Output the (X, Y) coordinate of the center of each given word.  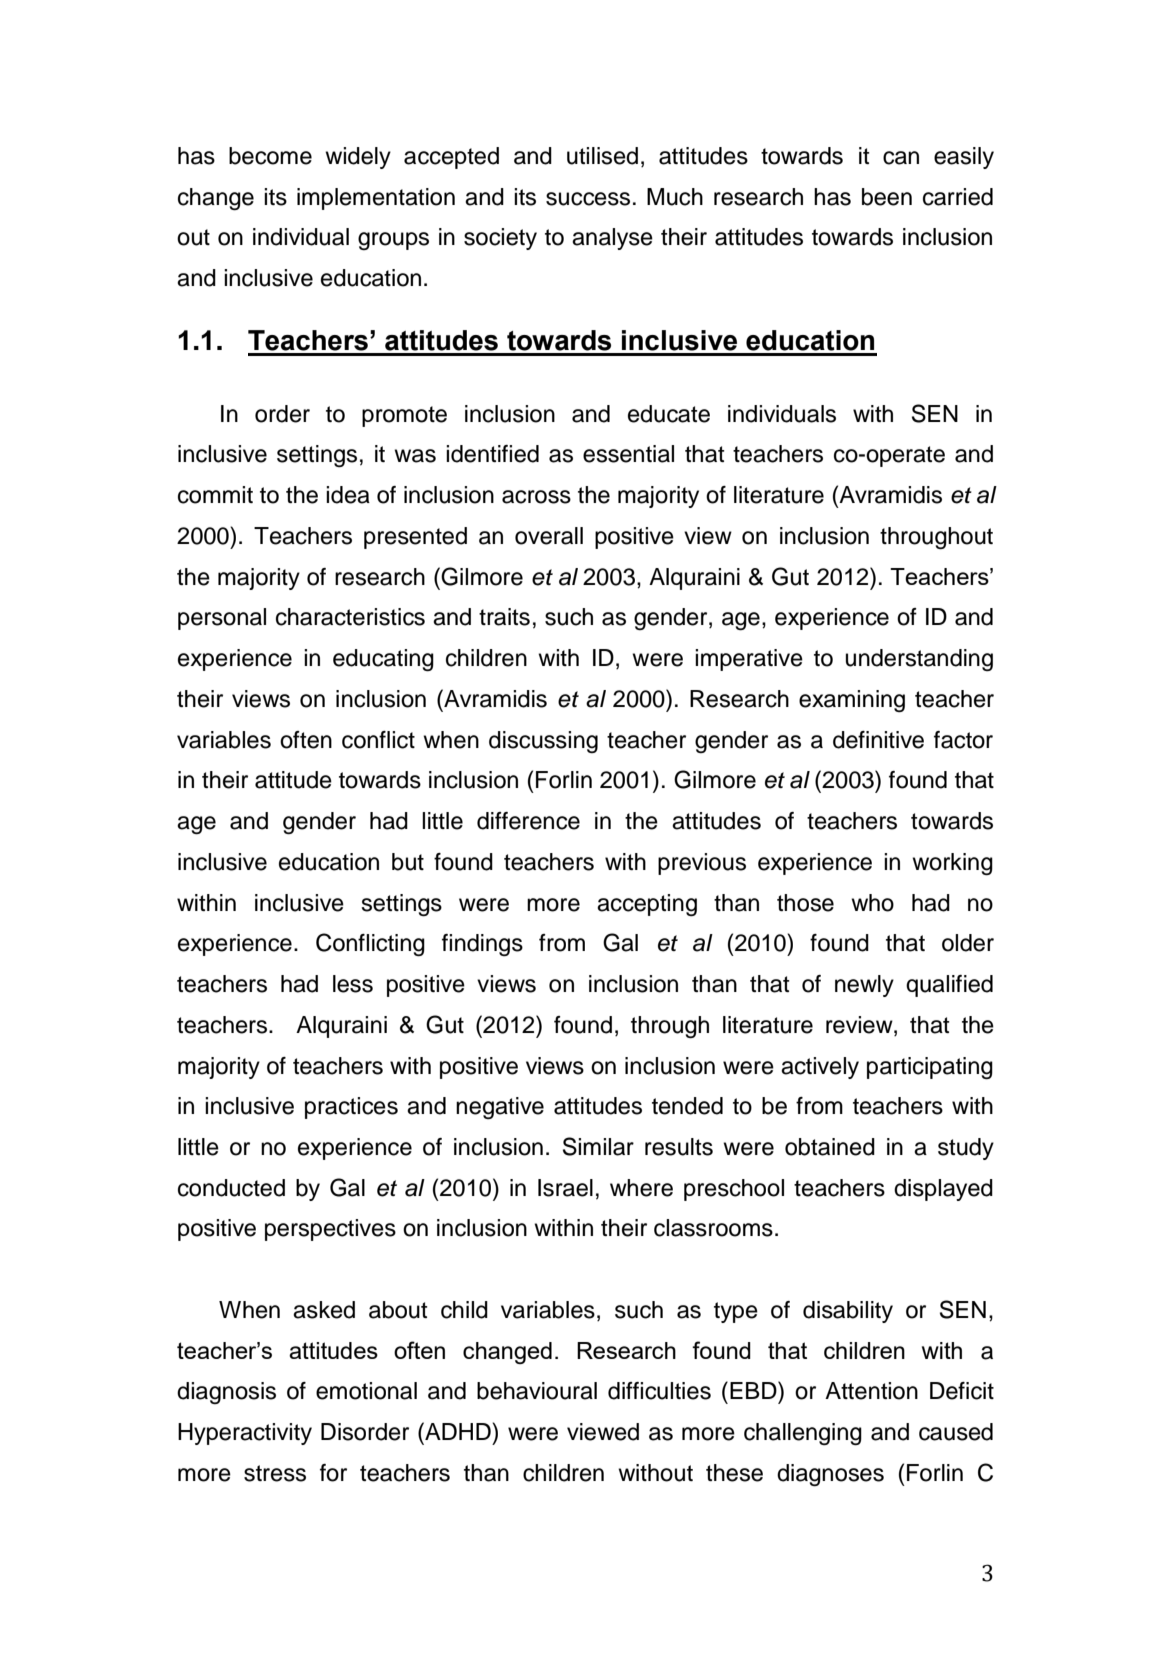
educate (669, 414)
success (588, 199)
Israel (565, 1188)
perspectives (330, 1230)
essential (628, 454)
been (887, 197)
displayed (943, 1190)
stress (275, 1473)
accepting (647, 905)
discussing (543, 742)
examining (852, 701)
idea (348, 495)
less (353, 984)
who (872, 903)
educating (383, 660)
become (270, 156)
